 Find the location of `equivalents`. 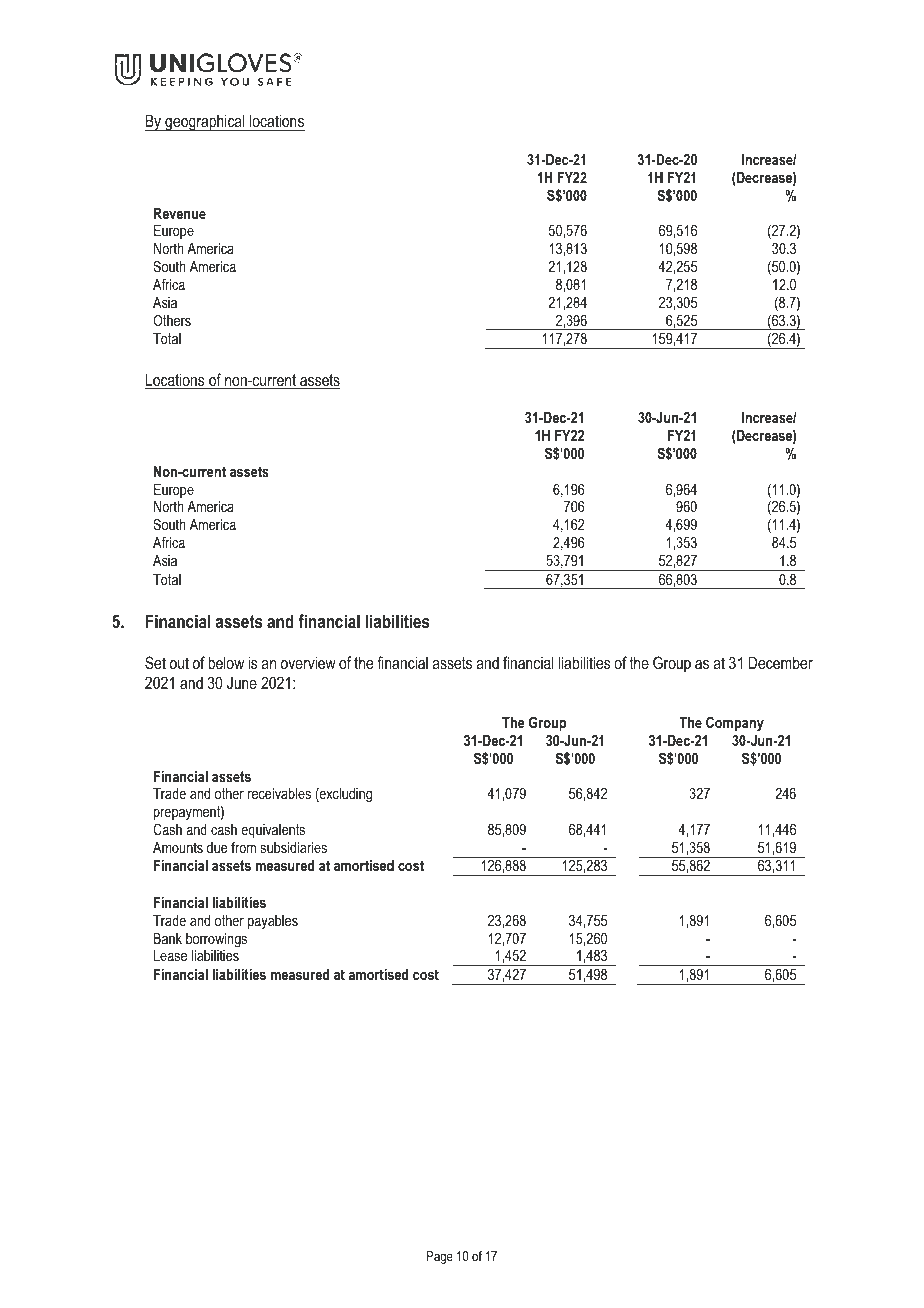

equivalents is located at coordinates (273, 831).
